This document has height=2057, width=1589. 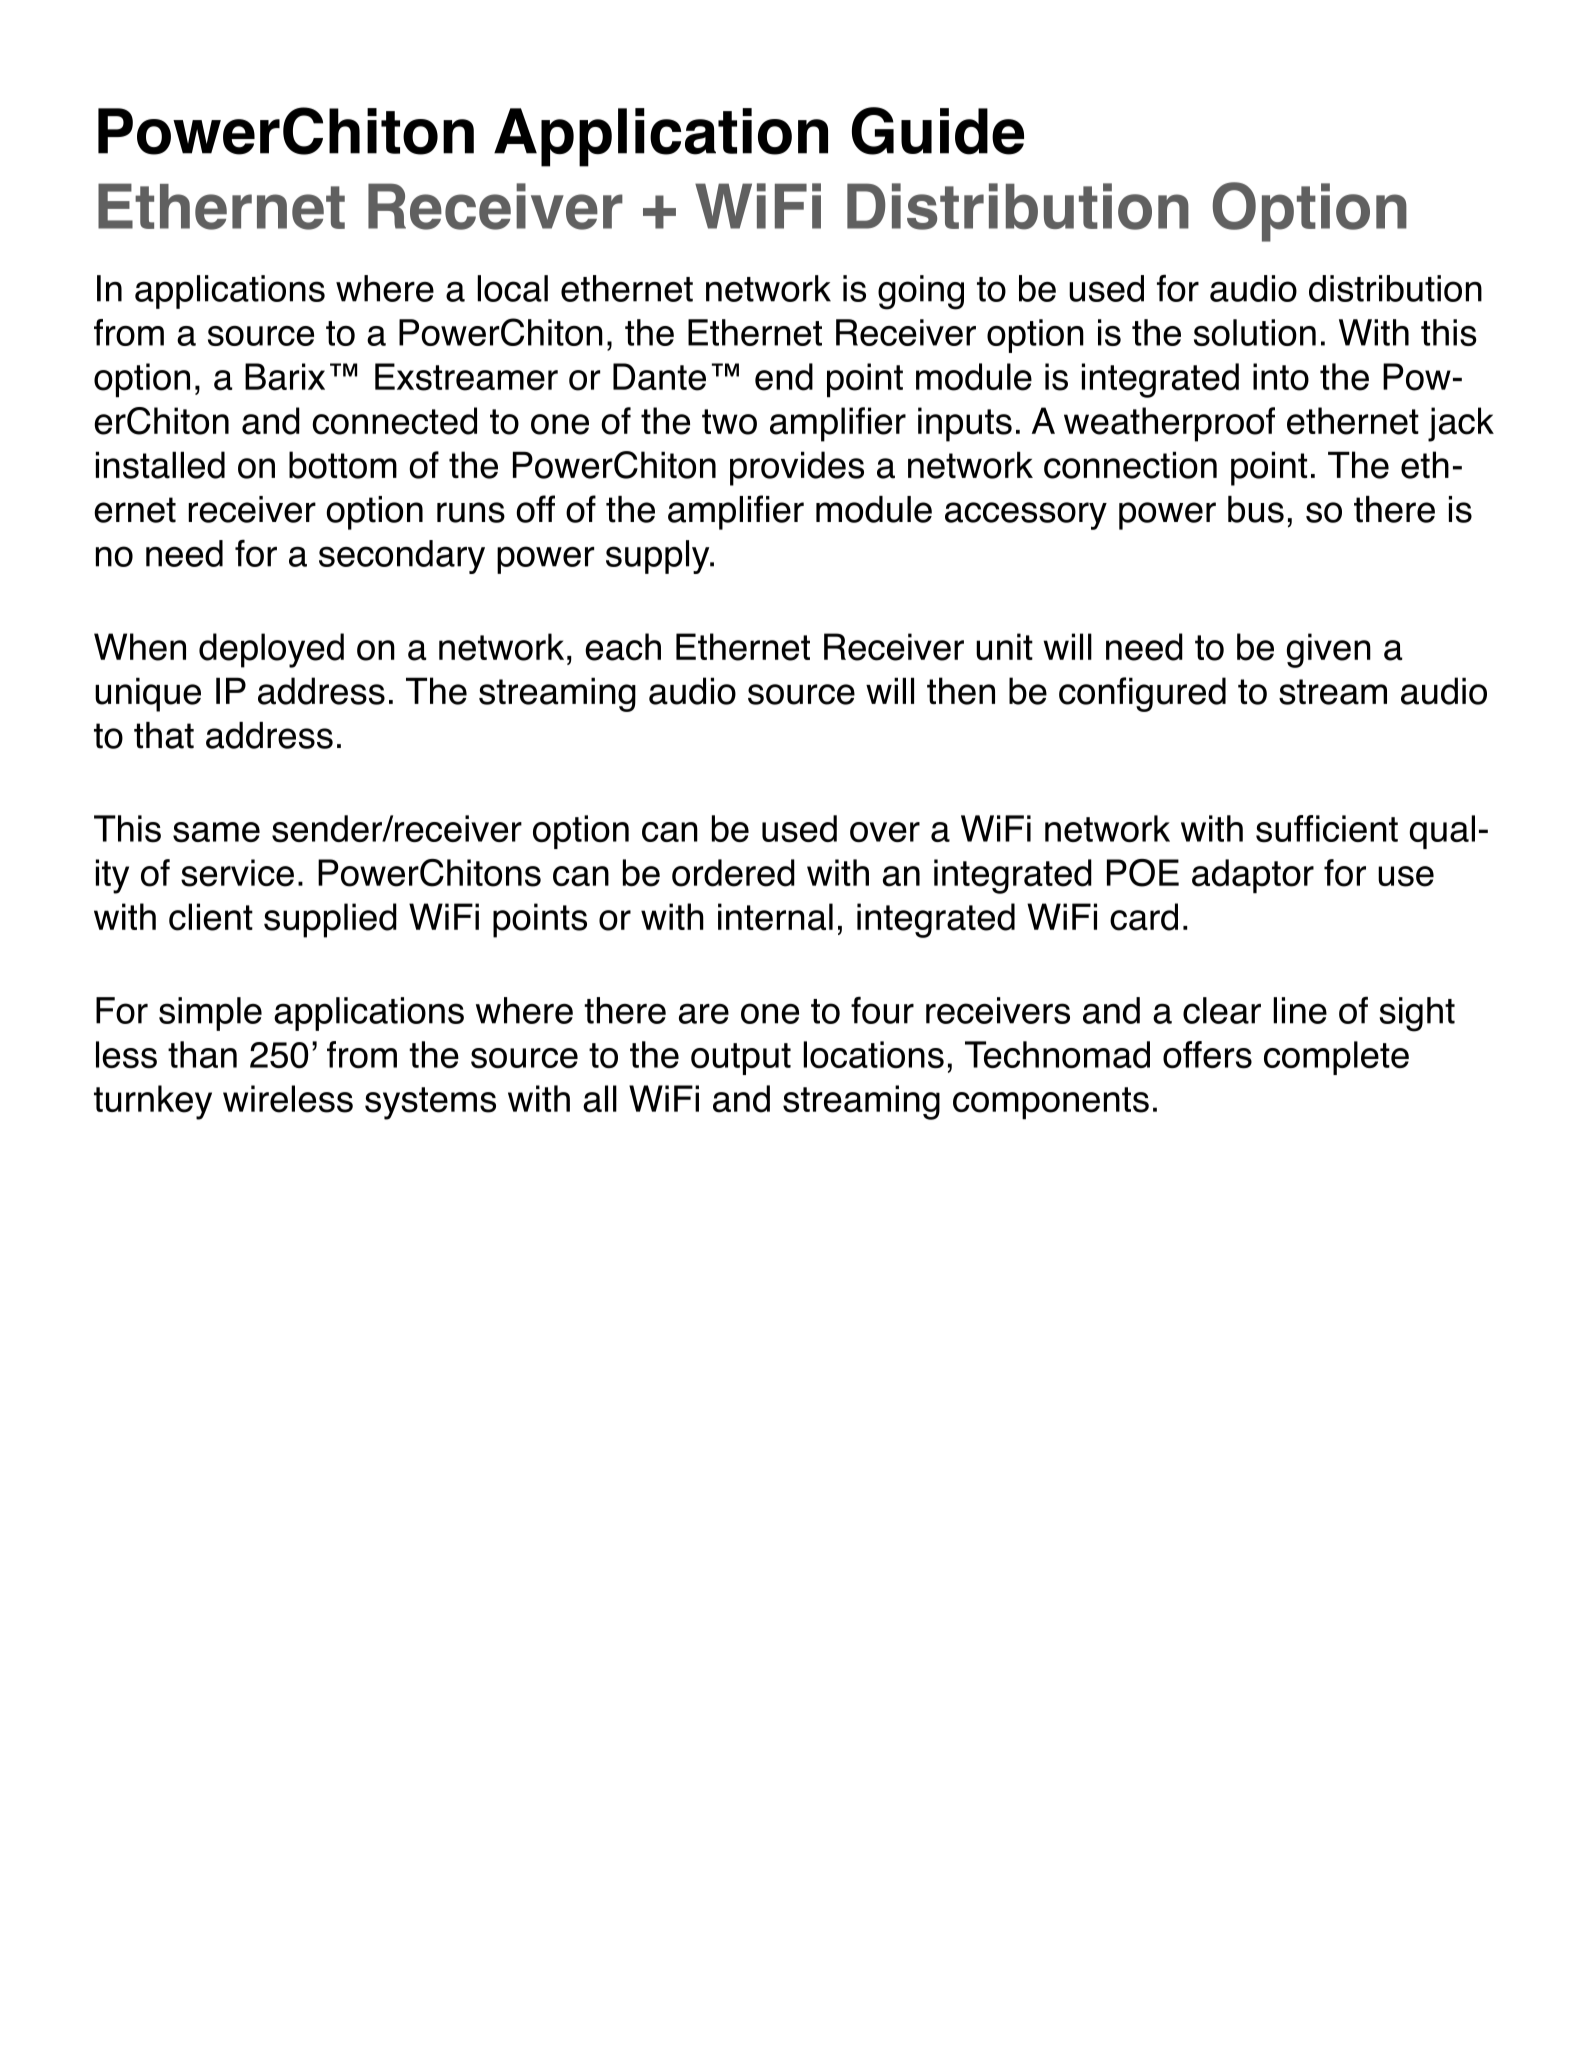 I want to click on Guide, so click(x=938, y=131).
